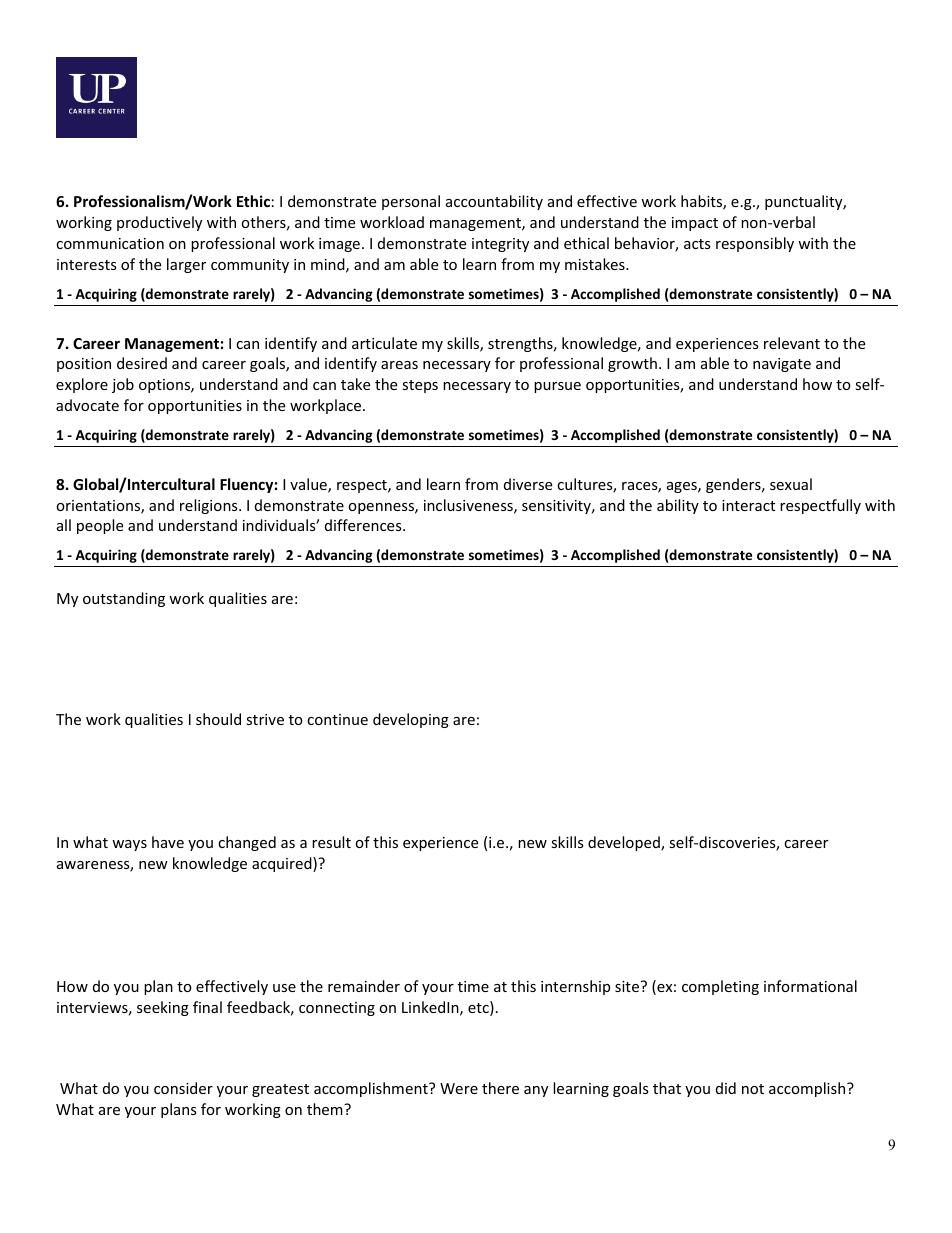 This page has width=952, height=1233. What do you see at coordinates (459, 1088) in the page?
I see `Were` at bounding box center [459, 1088].
